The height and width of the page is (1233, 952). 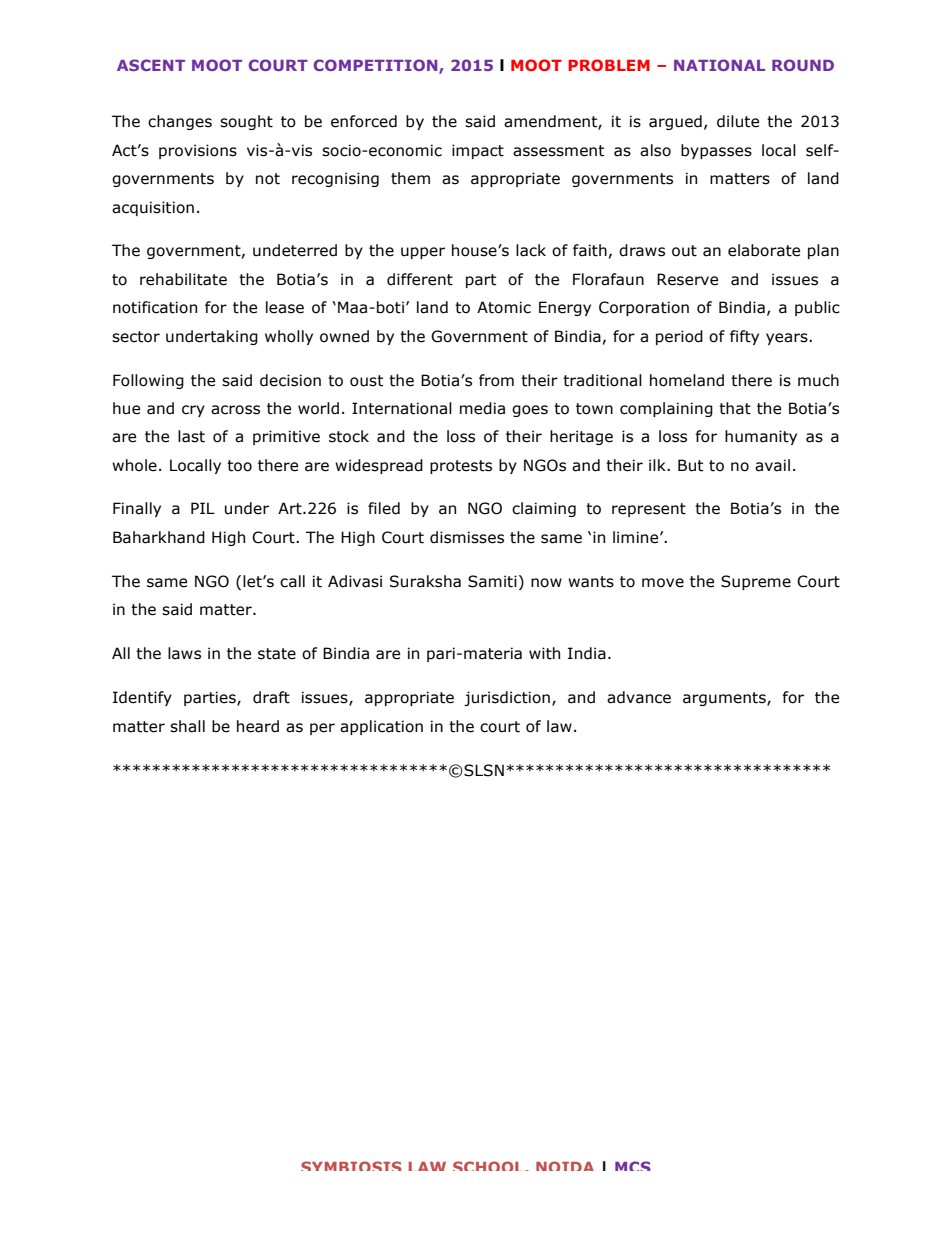 What do you see at coordinates (478, 151) in the page?
I see `impact` at bounding box center [478, 151].
